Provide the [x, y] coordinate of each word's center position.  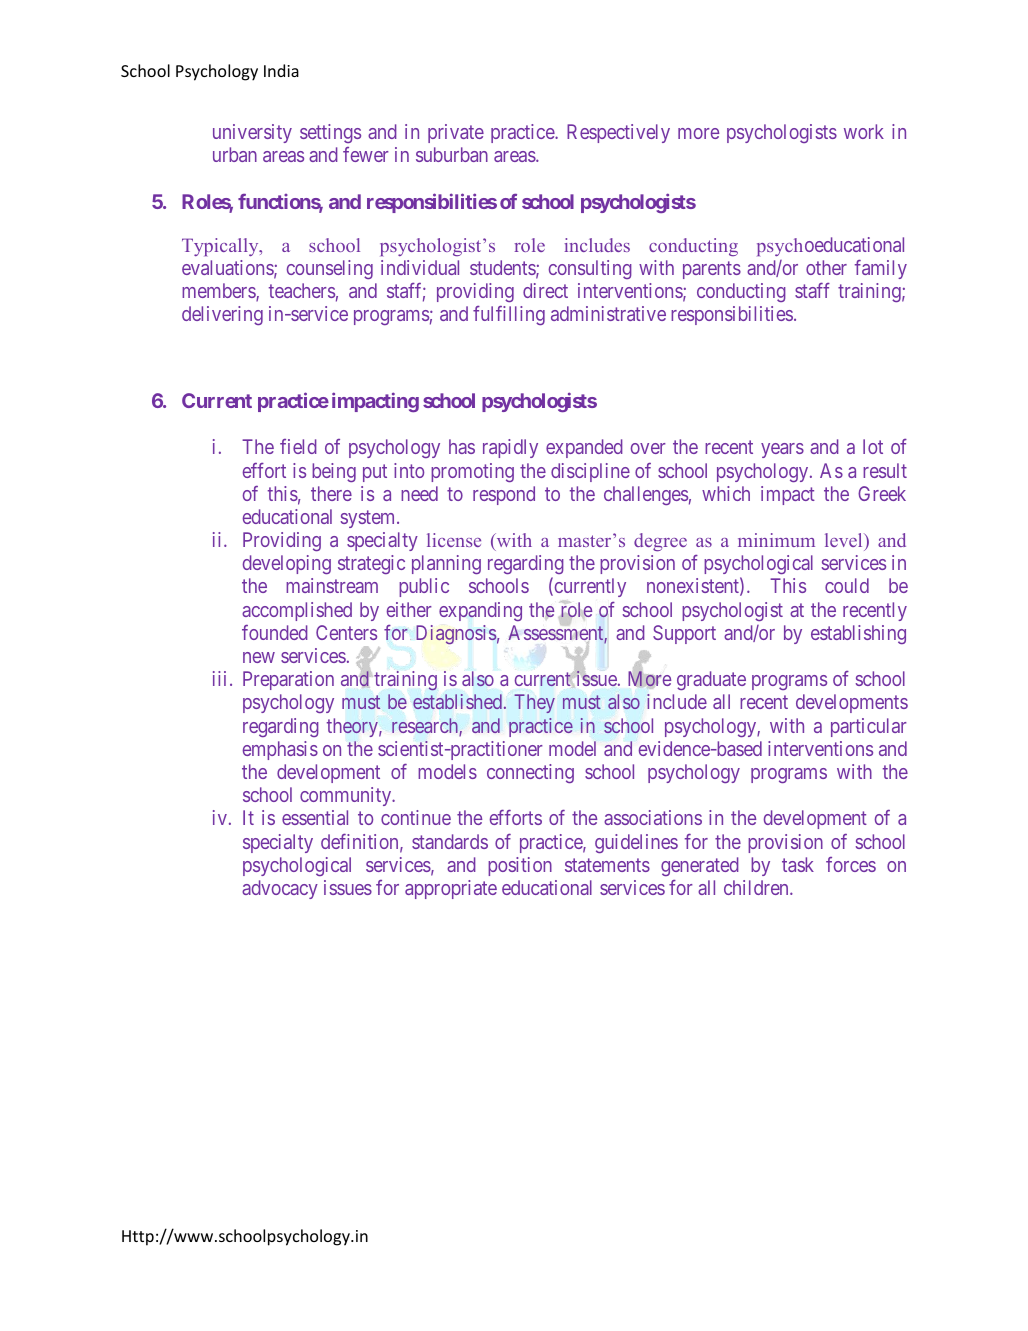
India [281, 70]
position [520, 866]
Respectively [618, 133]
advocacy [280, 889]
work [864, 131]
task [798, 864]
